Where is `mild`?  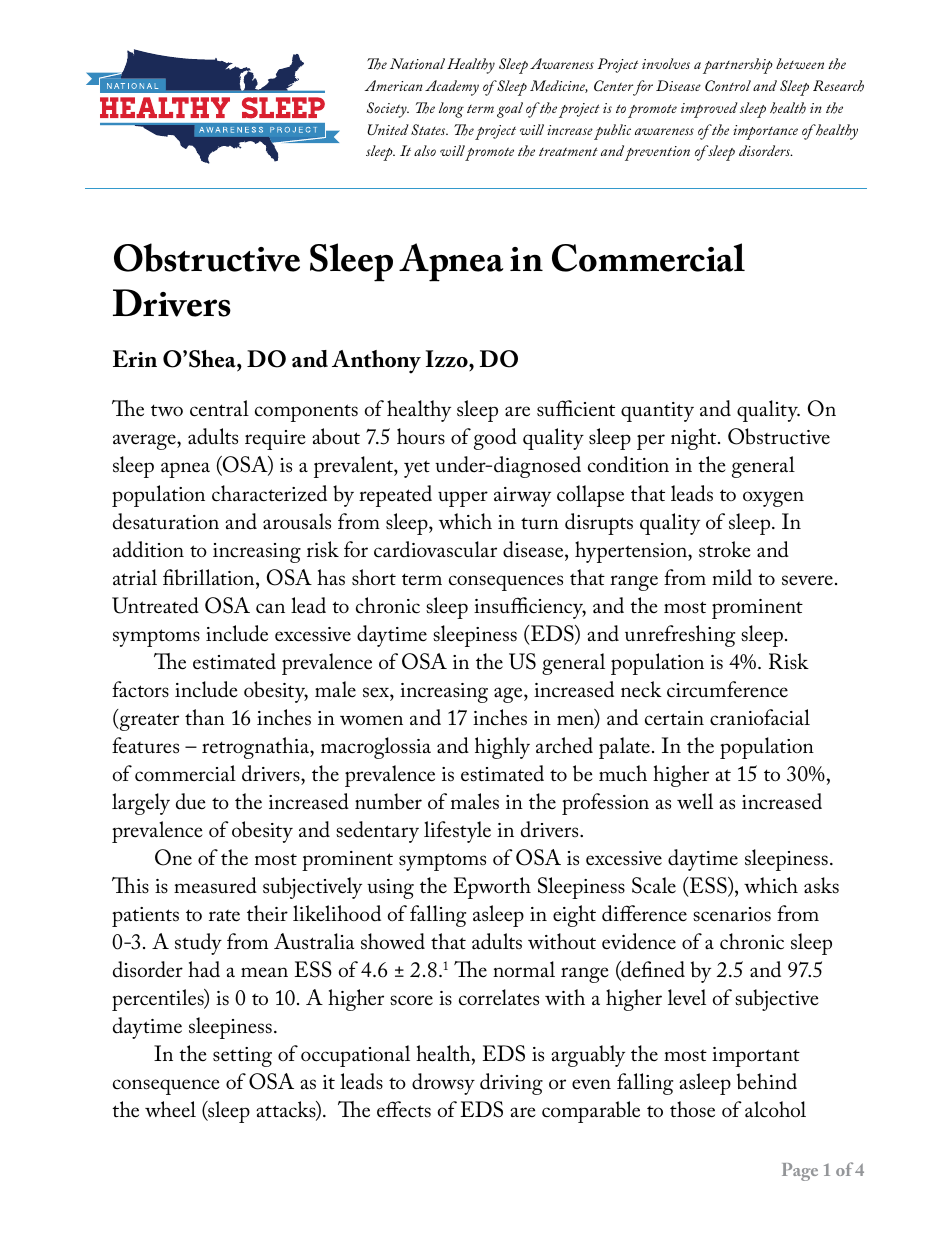
mild is located at coordinates (732, 577).
